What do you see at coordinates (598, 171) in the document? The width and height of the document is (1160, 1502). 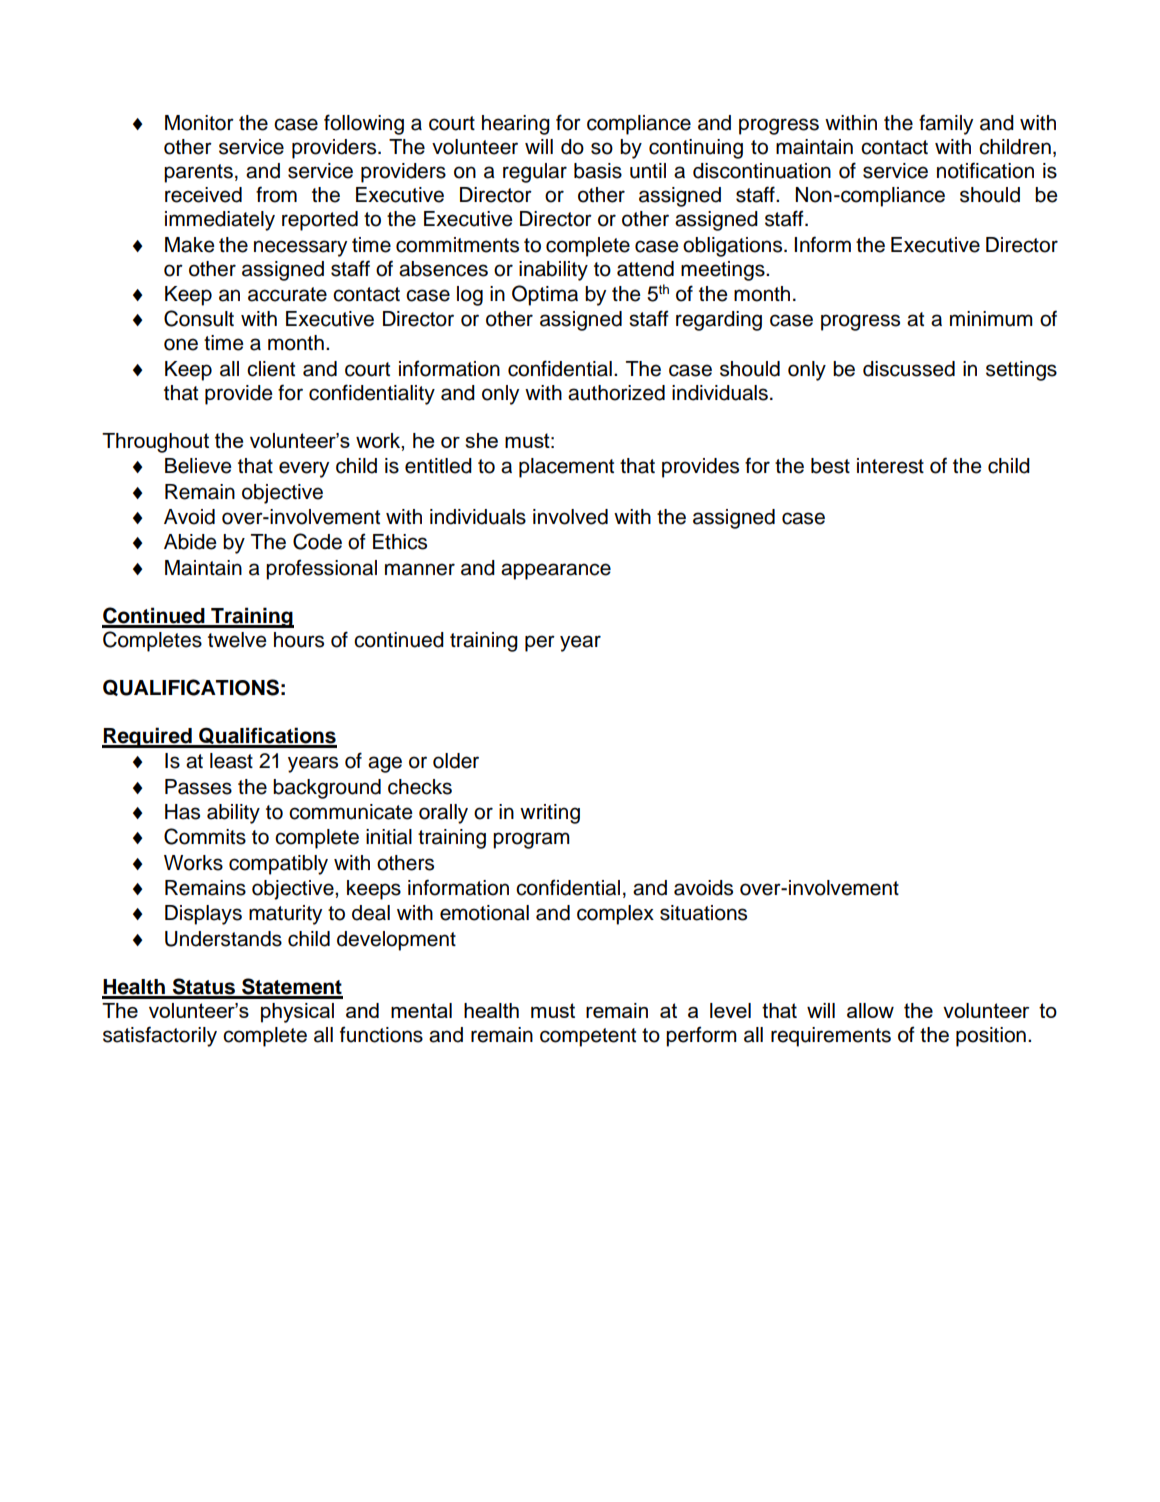 I see `basis` at bounding box center [598, 171].
